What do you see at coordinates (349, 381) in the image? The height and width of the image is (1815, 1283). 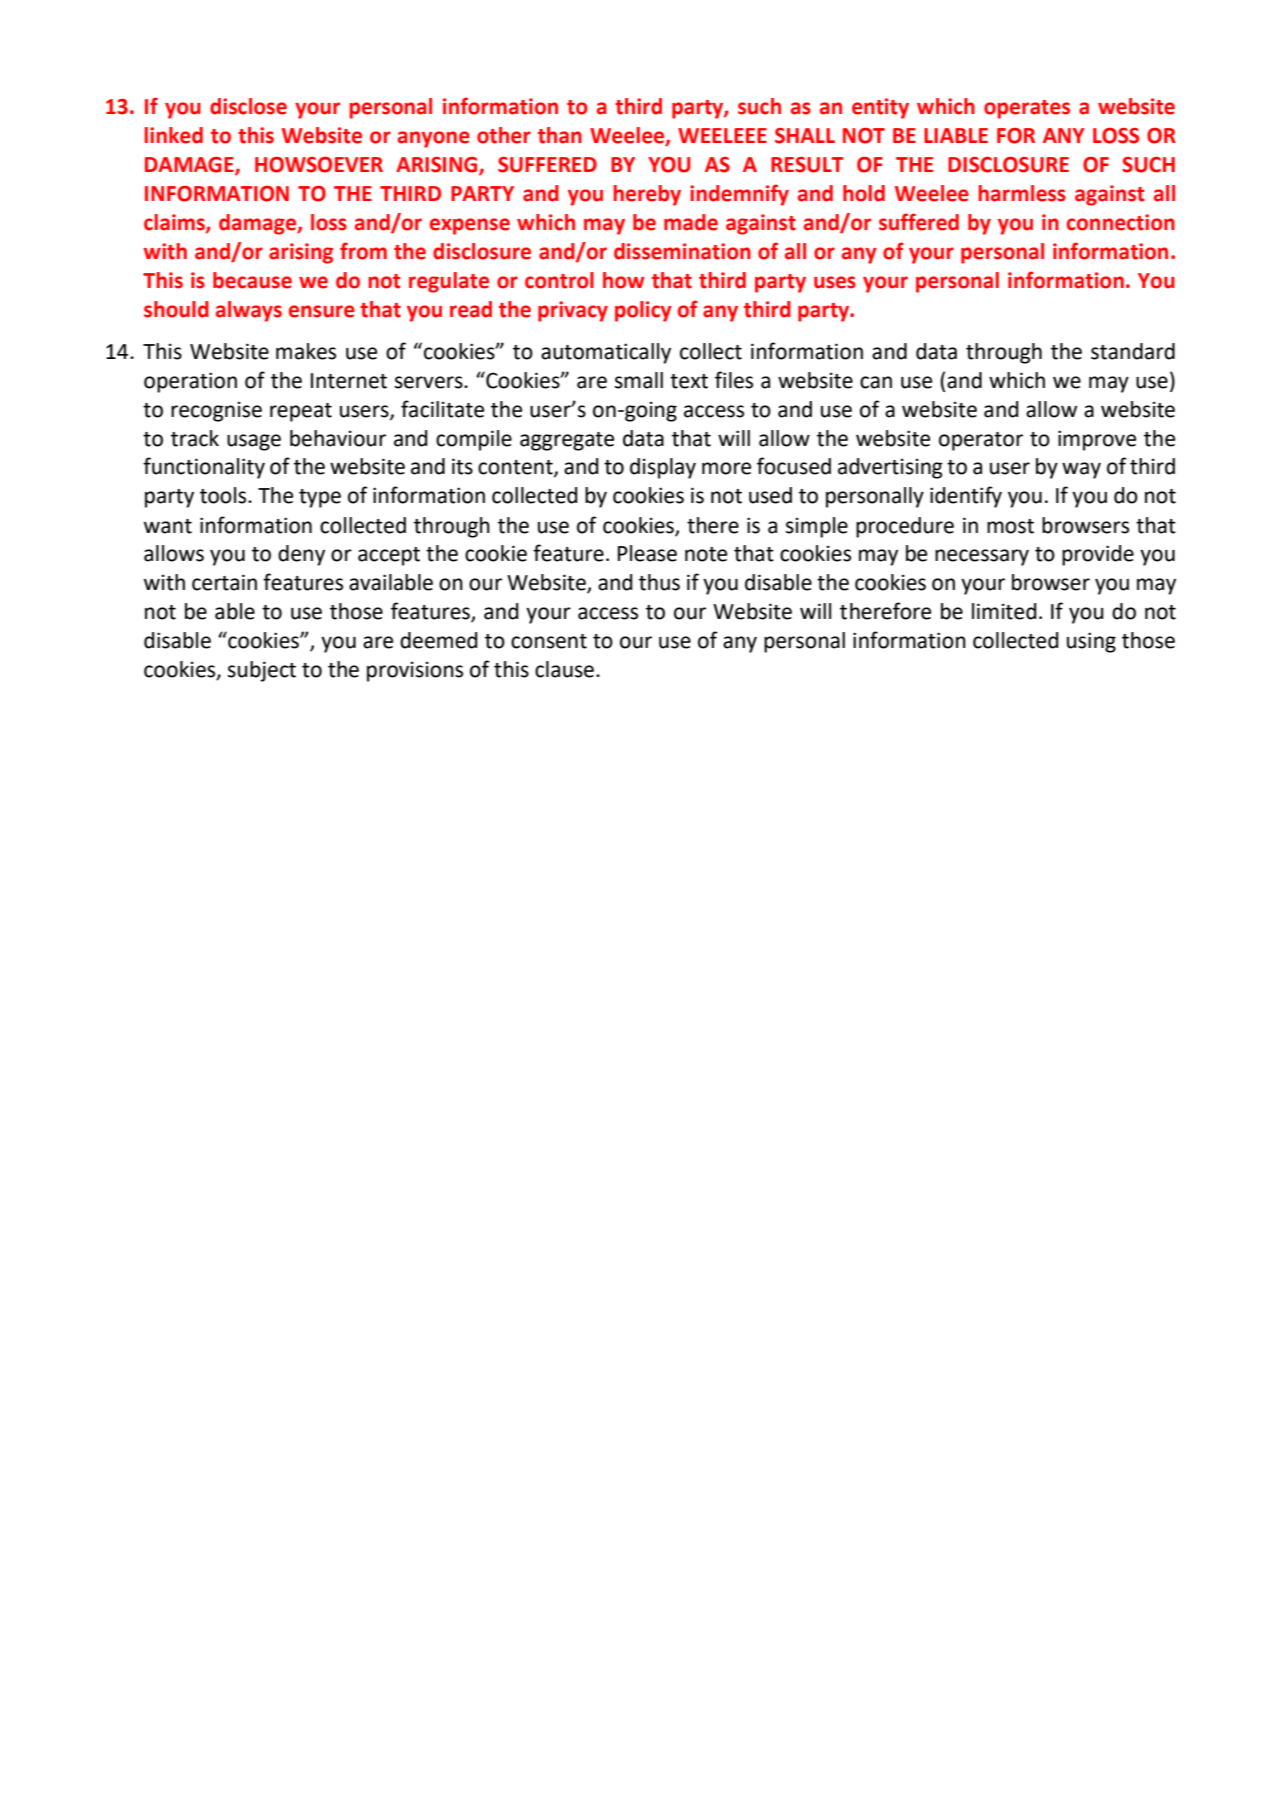 I see `Internet` at bounding box center [349, 381].
